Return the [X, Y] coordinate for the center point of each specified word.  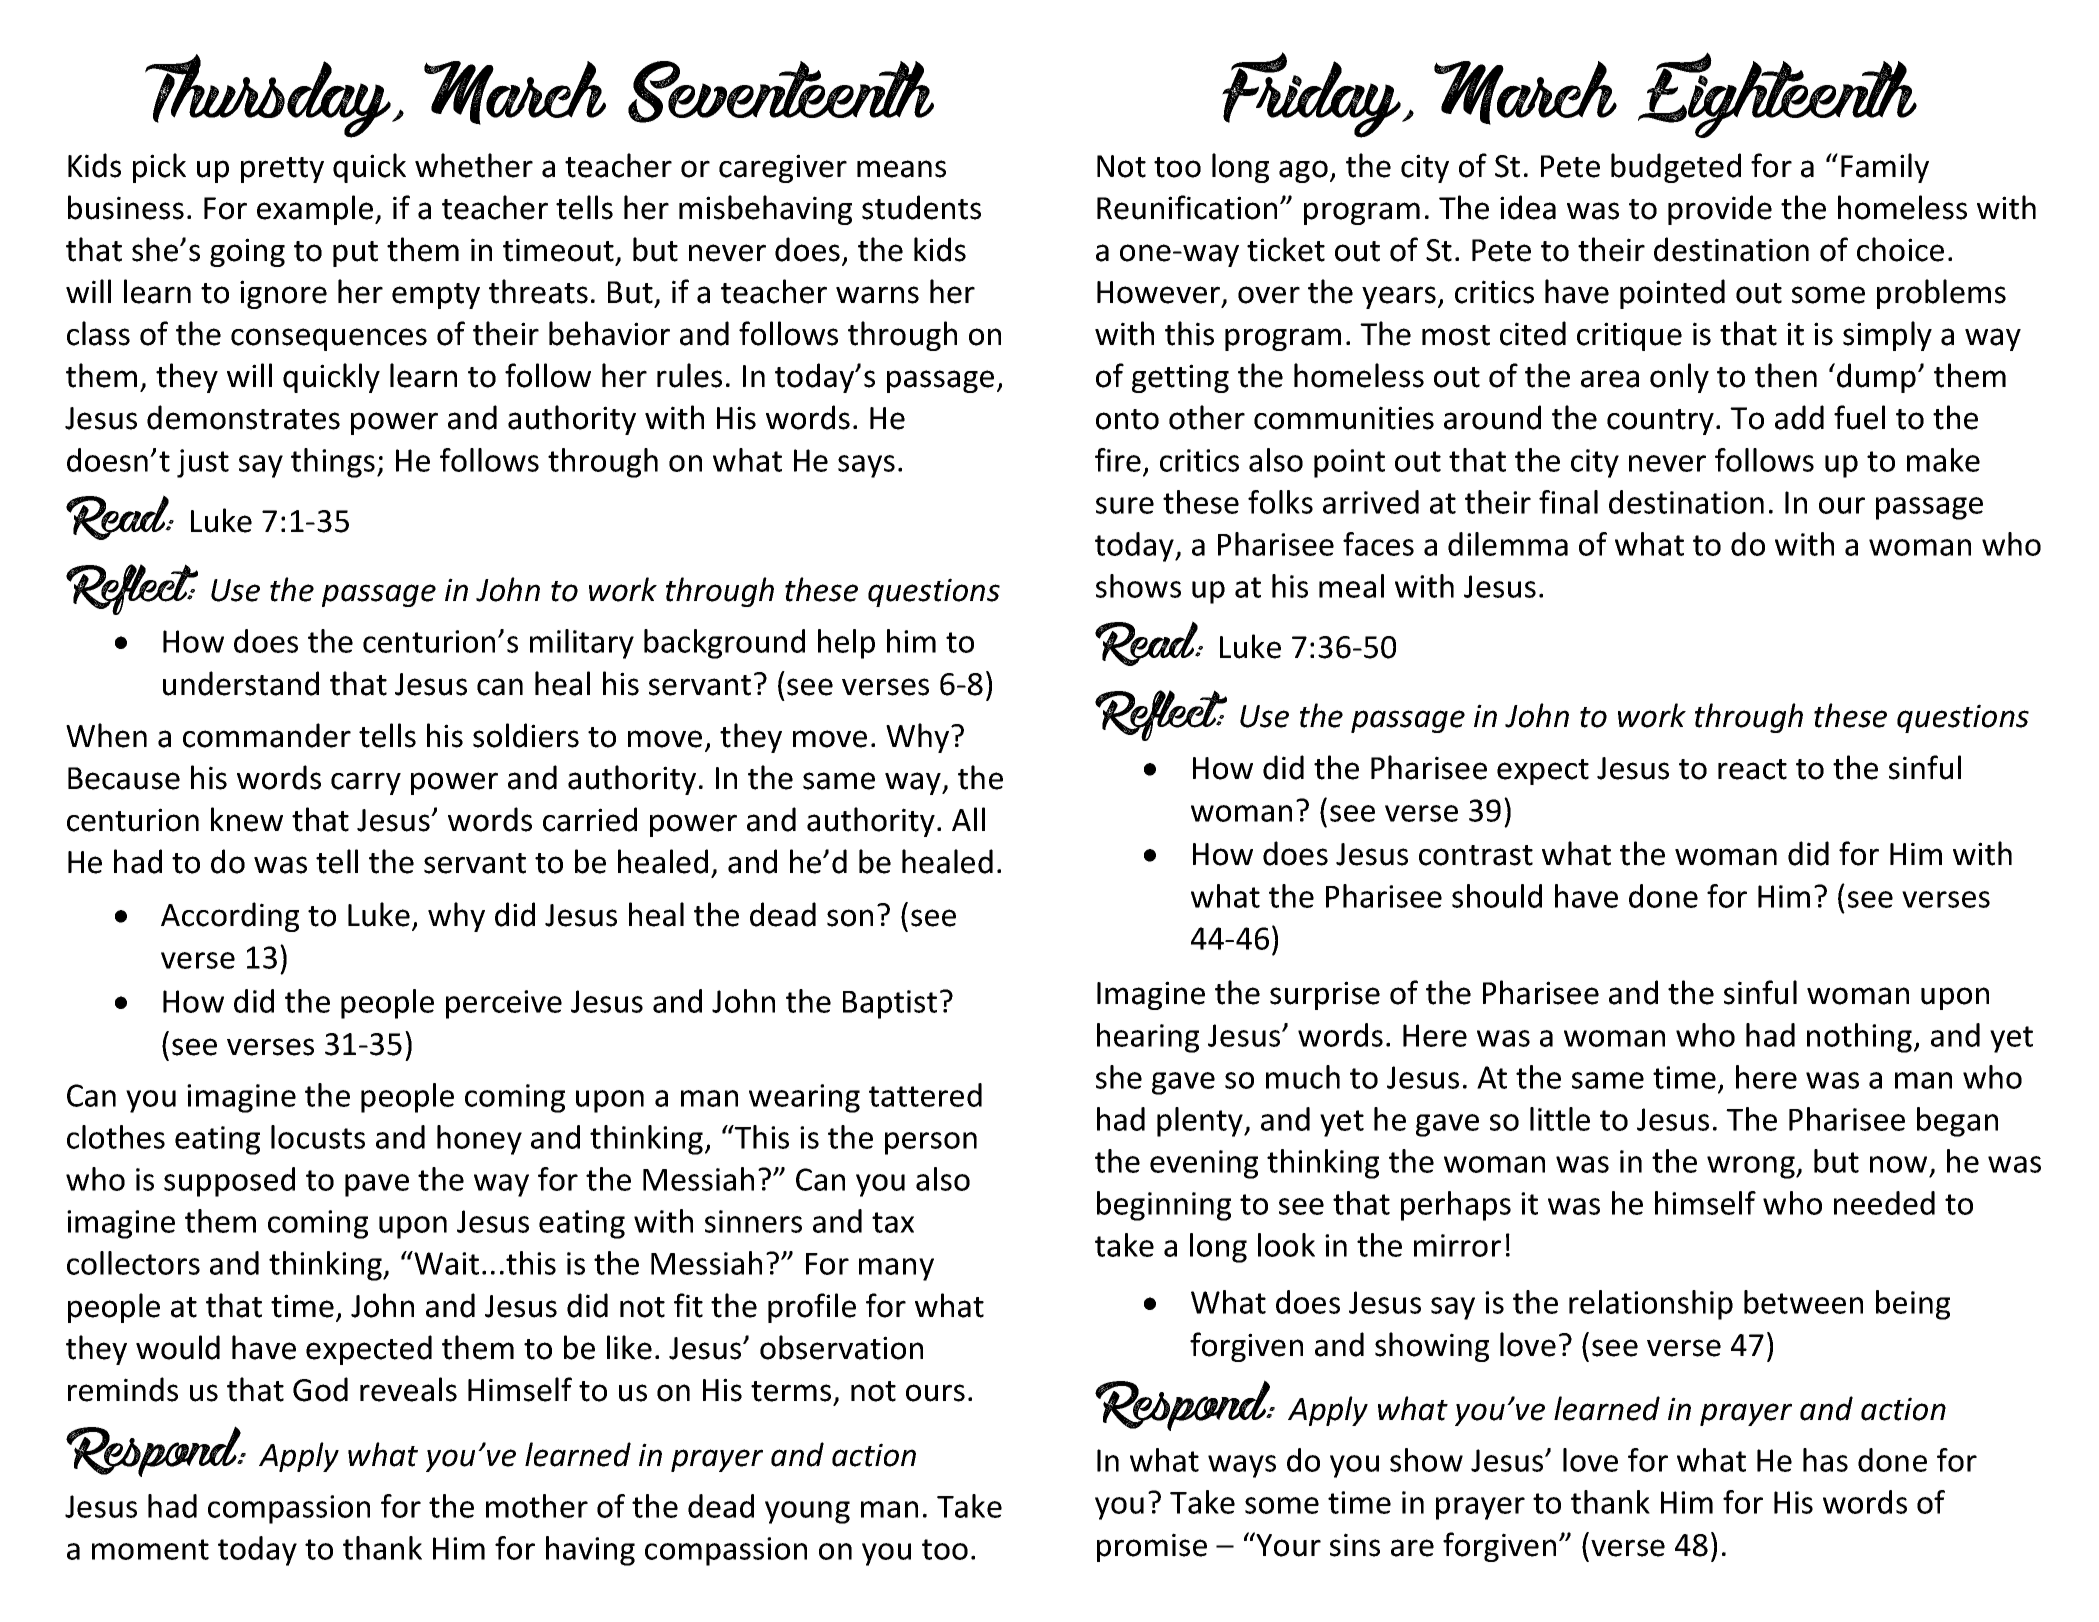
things [333, 463]
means [901, 169]
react [1752, 769]
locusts [318, 1137]
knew [247, 819]
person [931, 1143]
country [1660, 422]
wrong [1752, 1167]
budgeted [1676, 168]
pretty [282, 170]
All [968, 819]
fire [1118, 460]
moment [150, 1549]
